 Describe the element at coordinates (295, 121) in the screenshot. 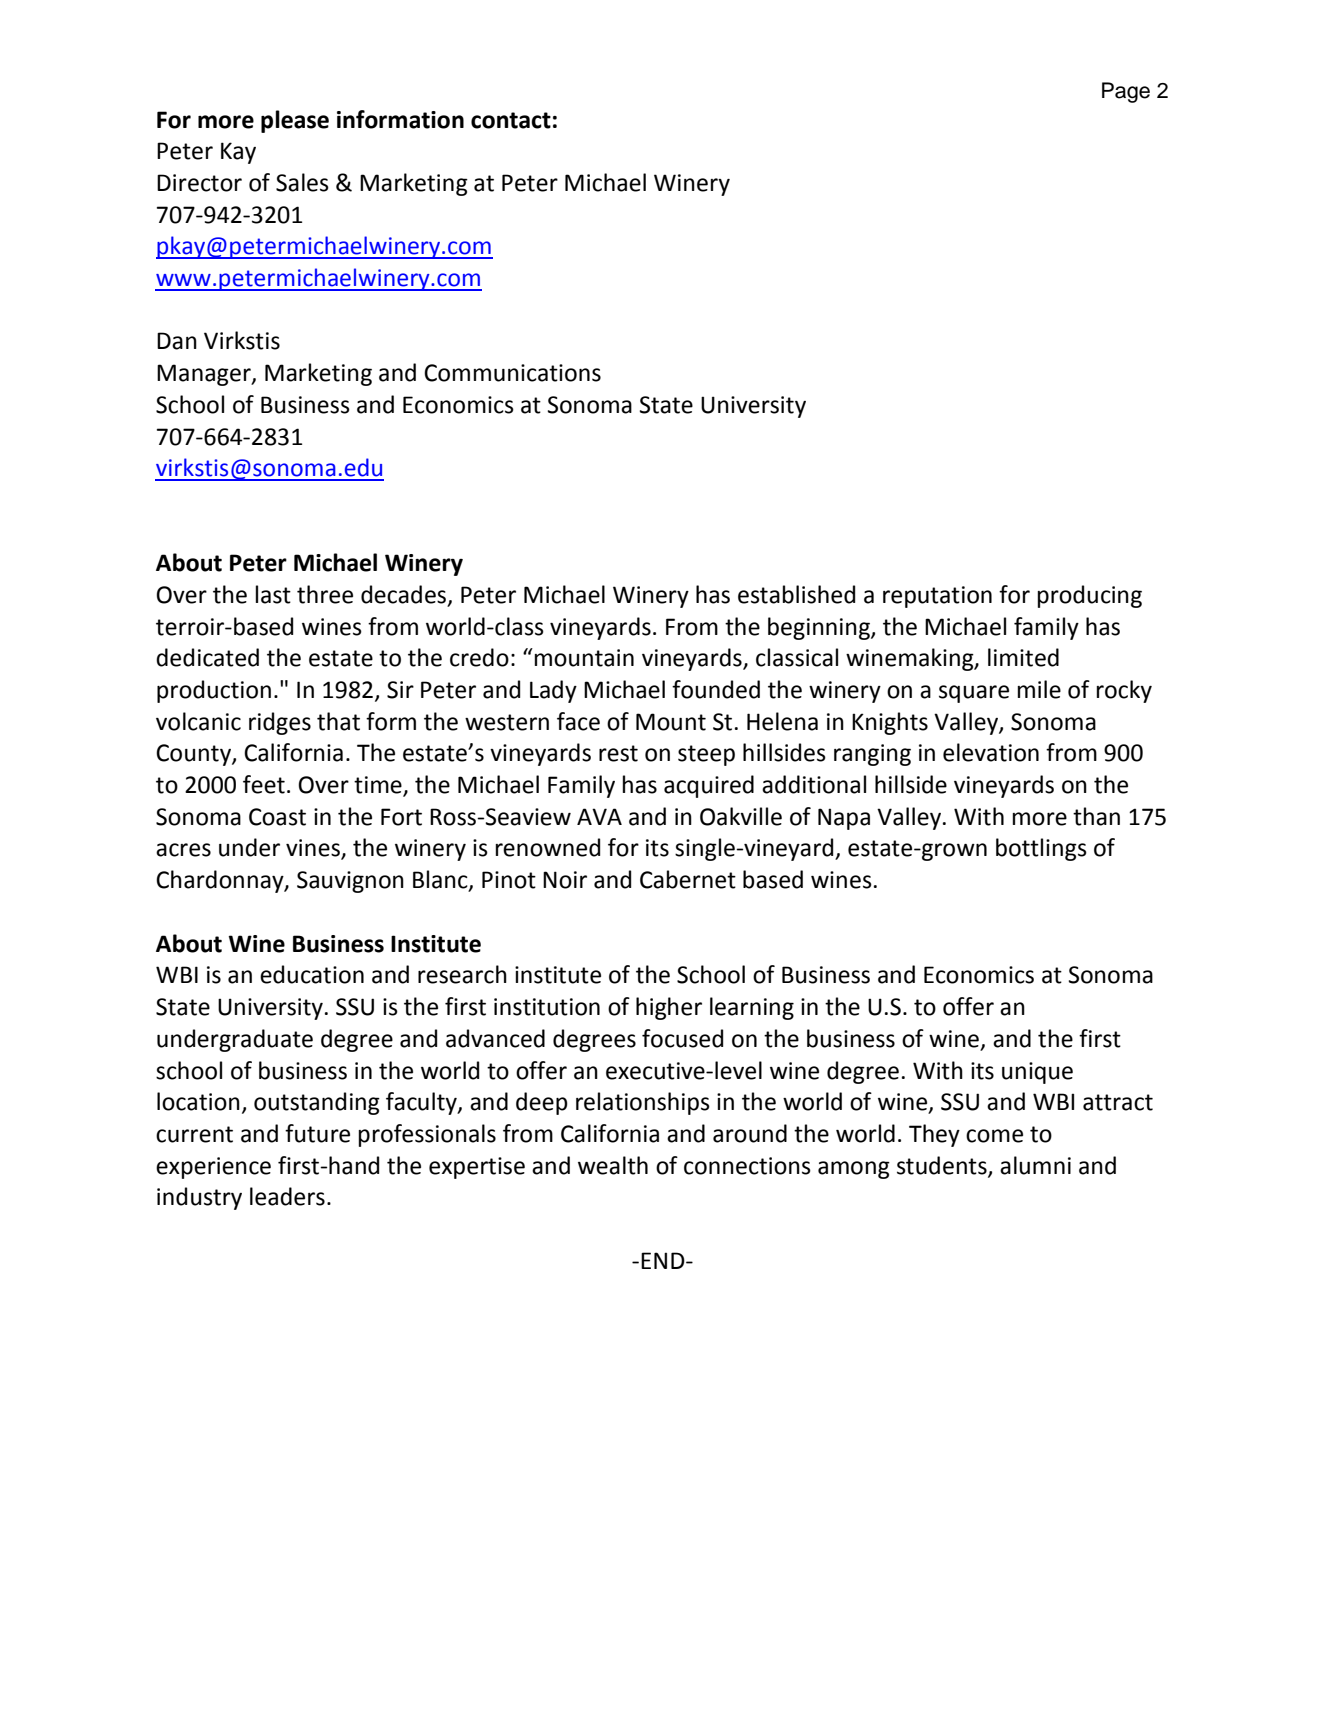

I see `please` at that location.
